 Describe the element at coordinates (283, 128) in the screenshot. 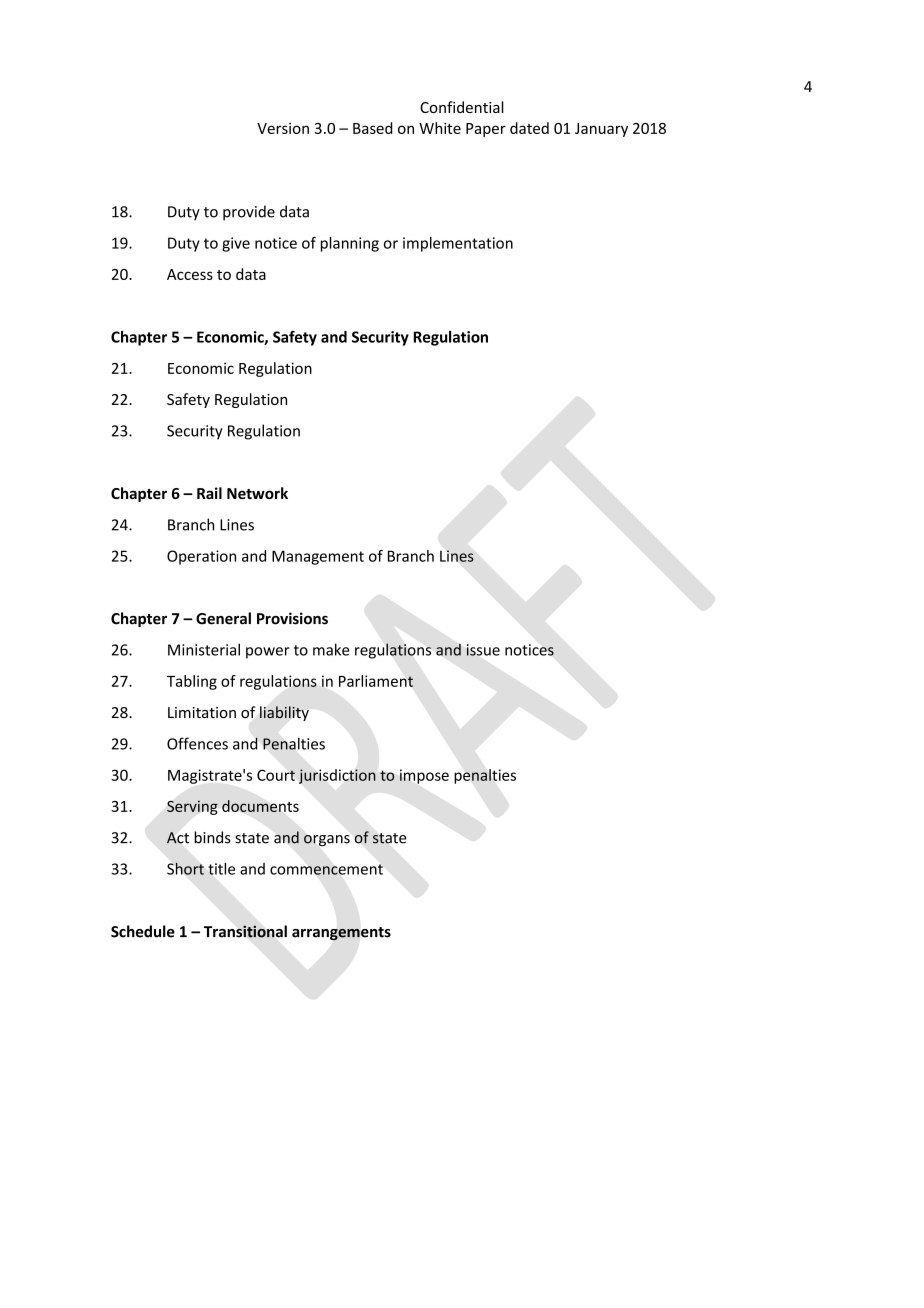

I see `Version` at that location.
